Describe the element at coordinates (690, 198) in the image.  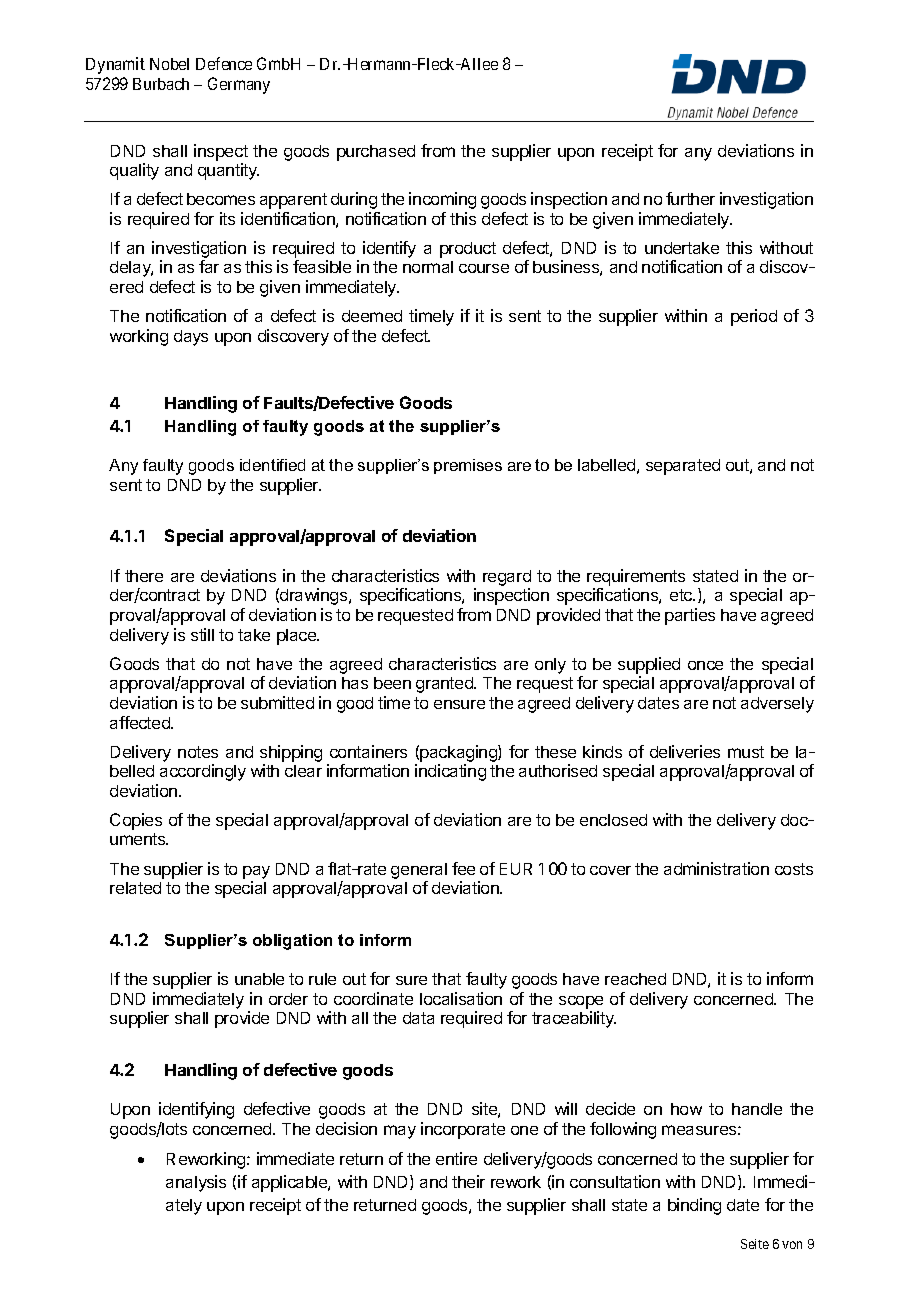
I see `further` at that location.
